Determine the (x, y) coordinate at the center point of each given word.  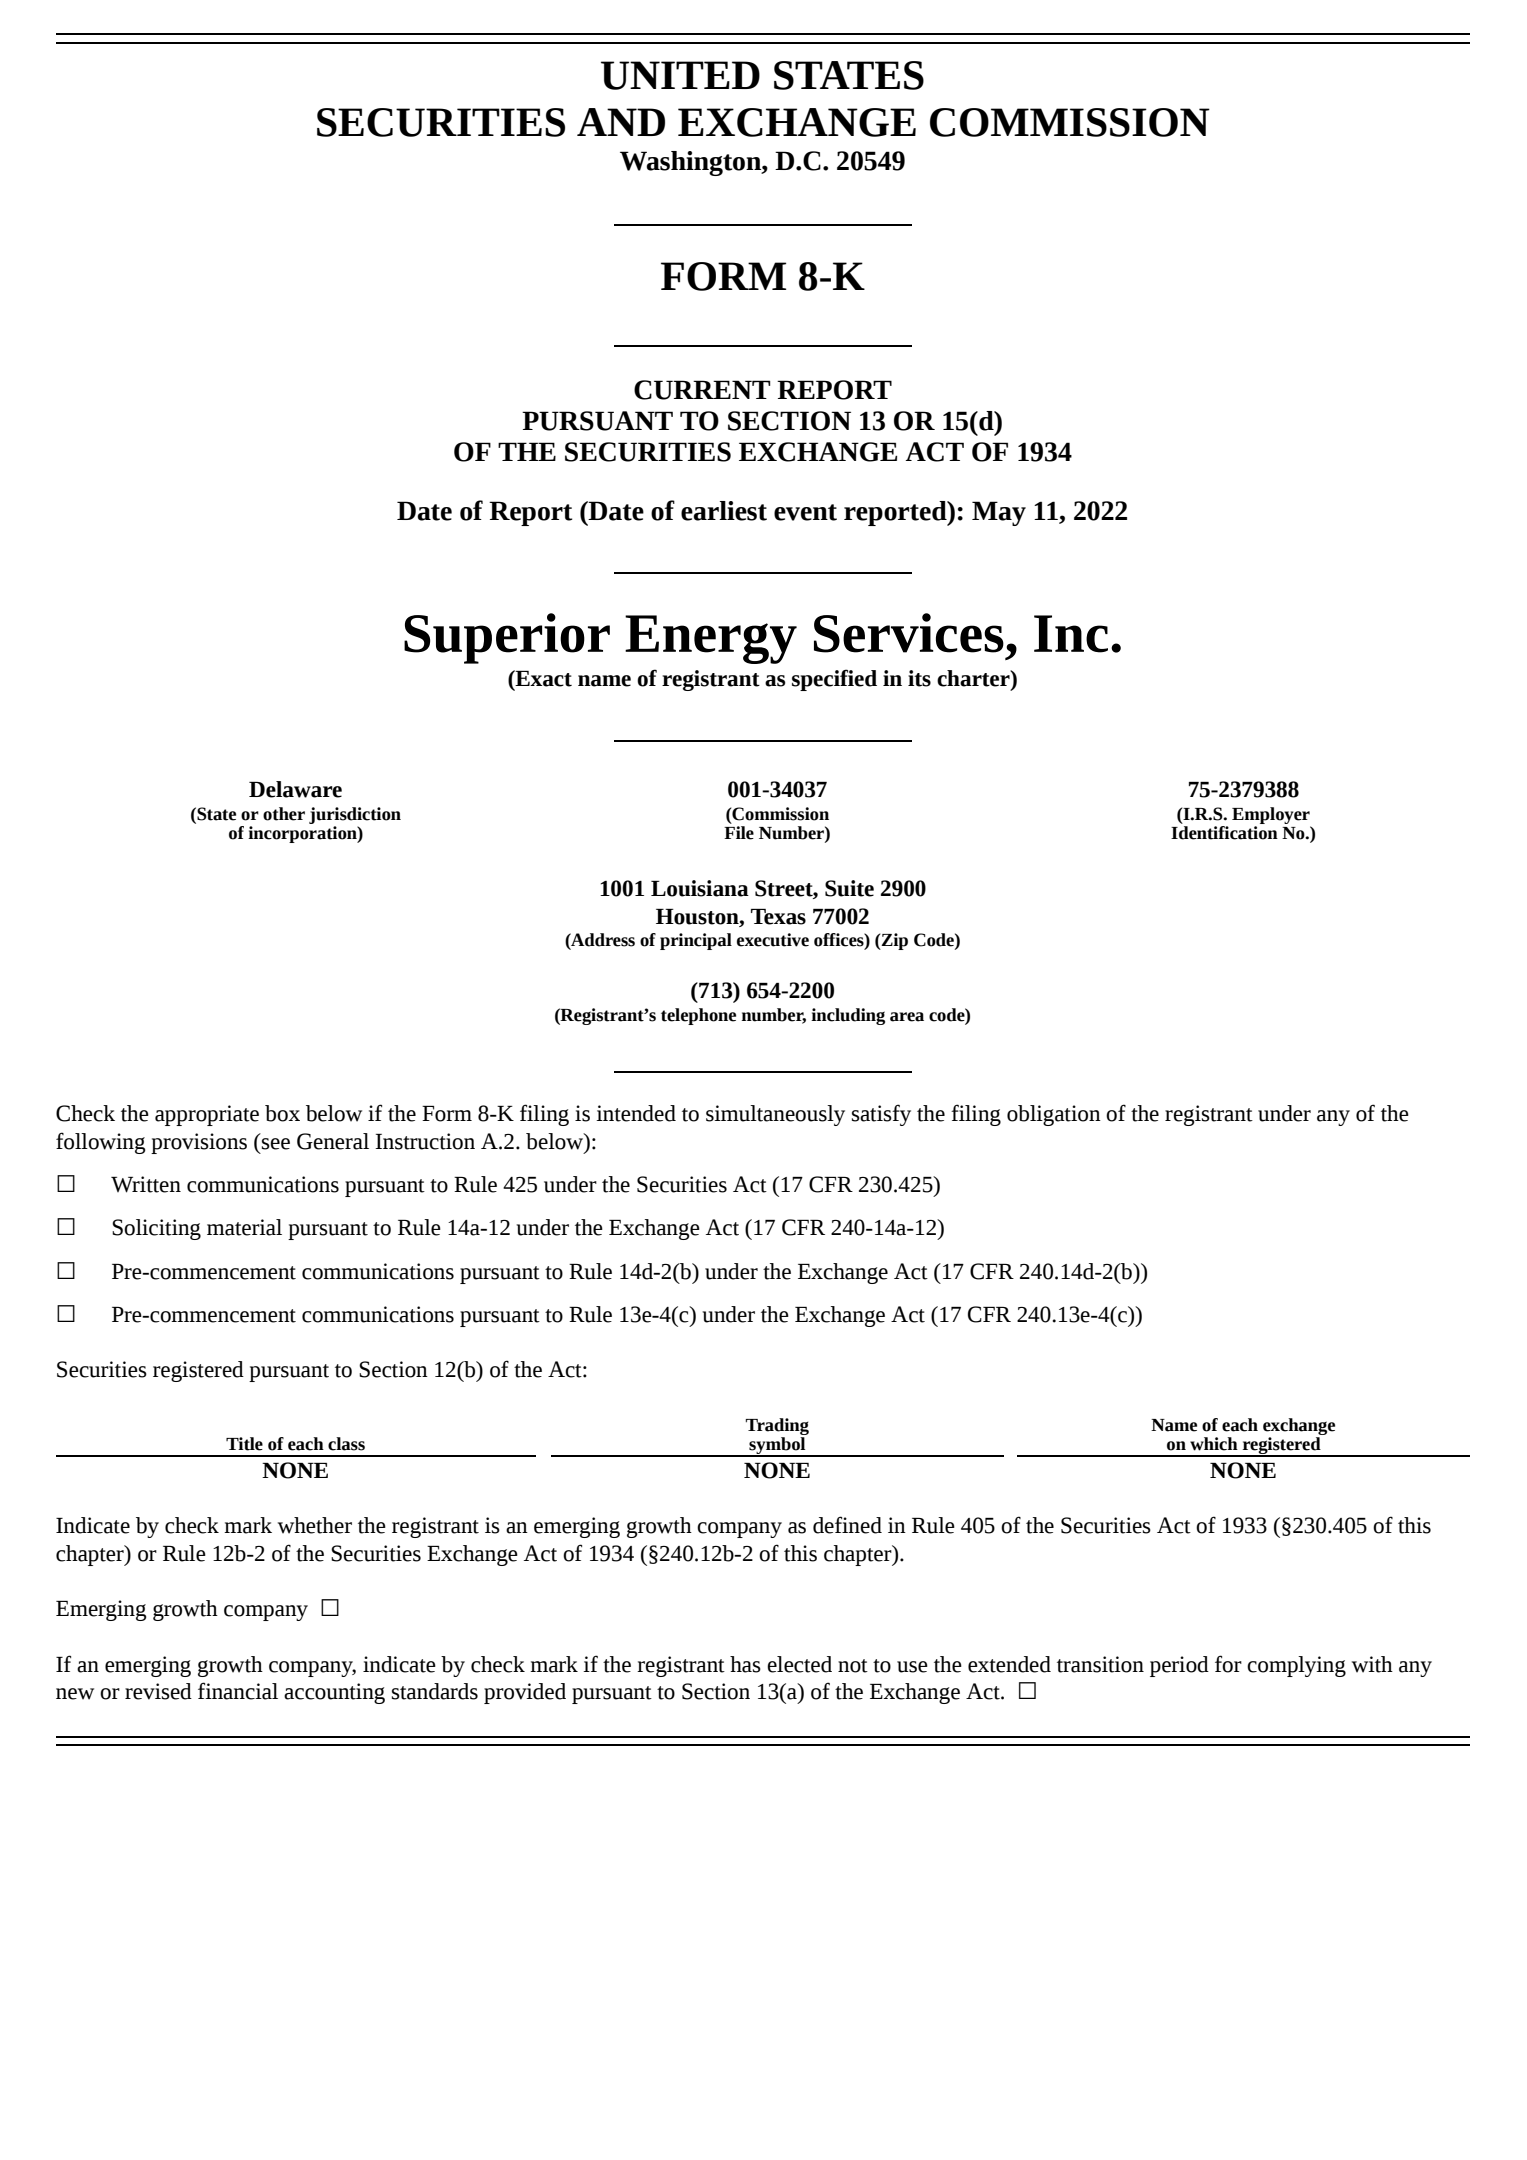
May (999, 513)
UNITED (680, 75)
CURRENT (702, 390)
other (284, 814)
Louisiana (700, 888)
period (1179, 1666)
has (745, 1664)
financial (238, 1691)
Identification (1224, 831)
